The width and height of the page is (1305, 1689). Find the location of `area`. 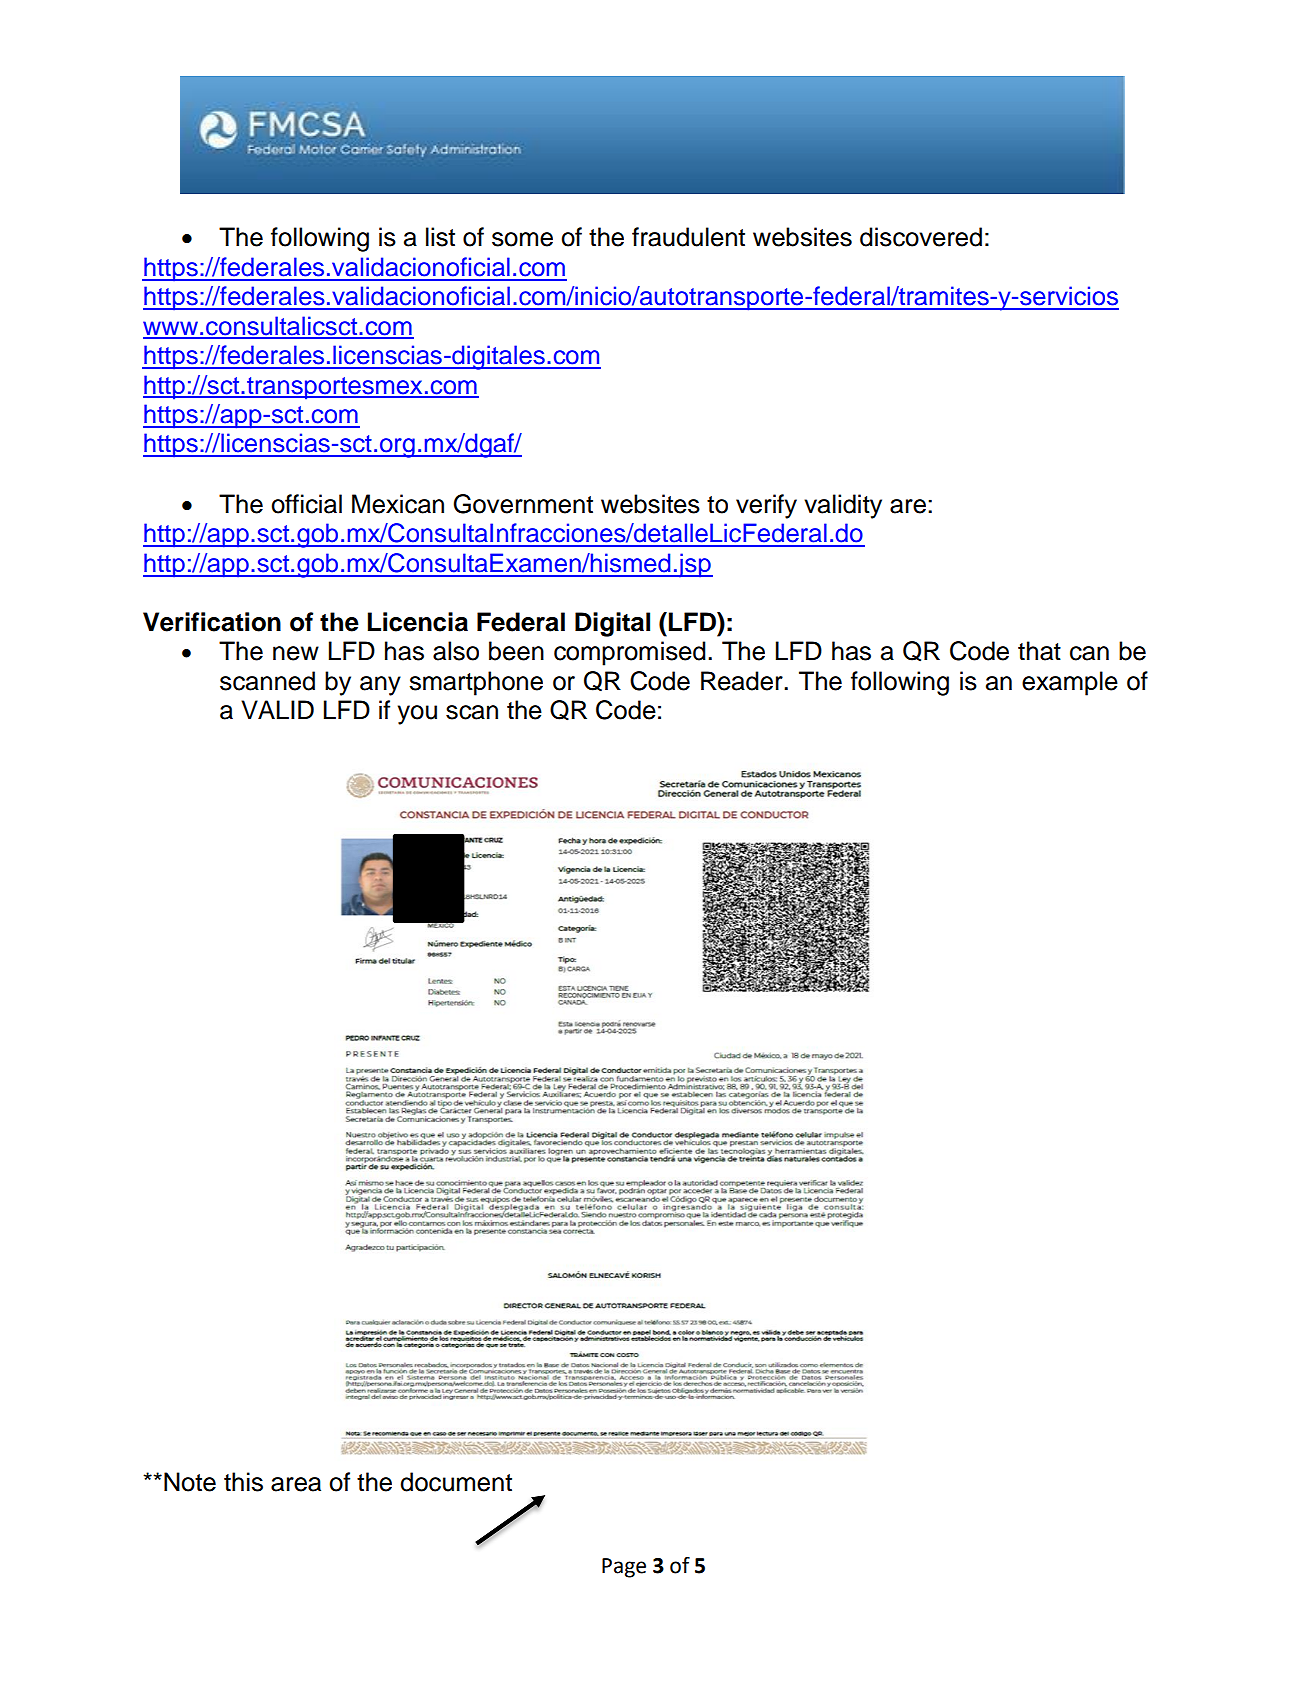

area is located at coordinates (296, 1484).
